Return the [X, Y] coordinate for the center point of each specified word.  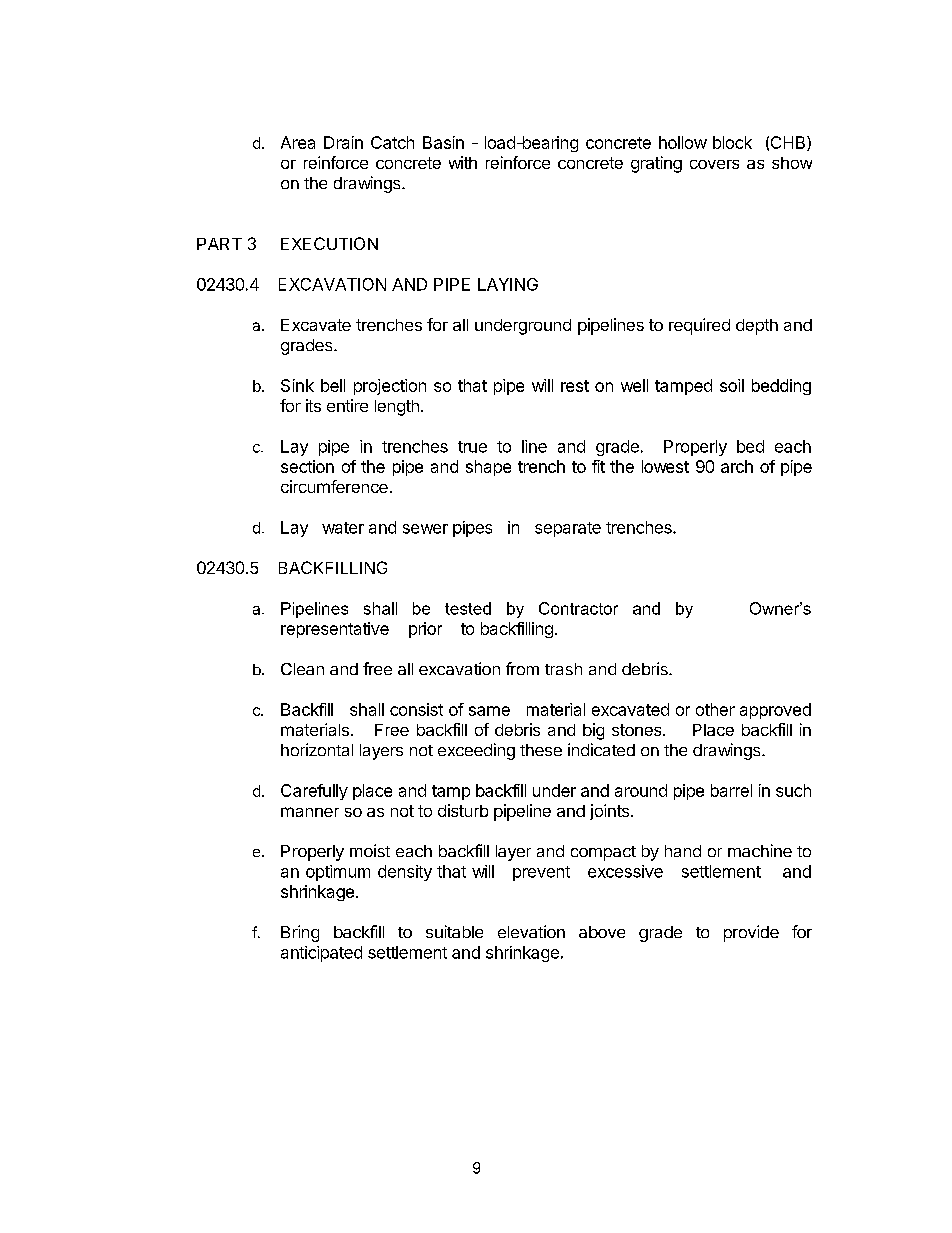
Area [298, 142]
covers [714, 164]
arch [737, 466]
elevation [531, 931]
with [463, 162]
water [343, 528]
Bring [300, 933]
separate [568, 529]
